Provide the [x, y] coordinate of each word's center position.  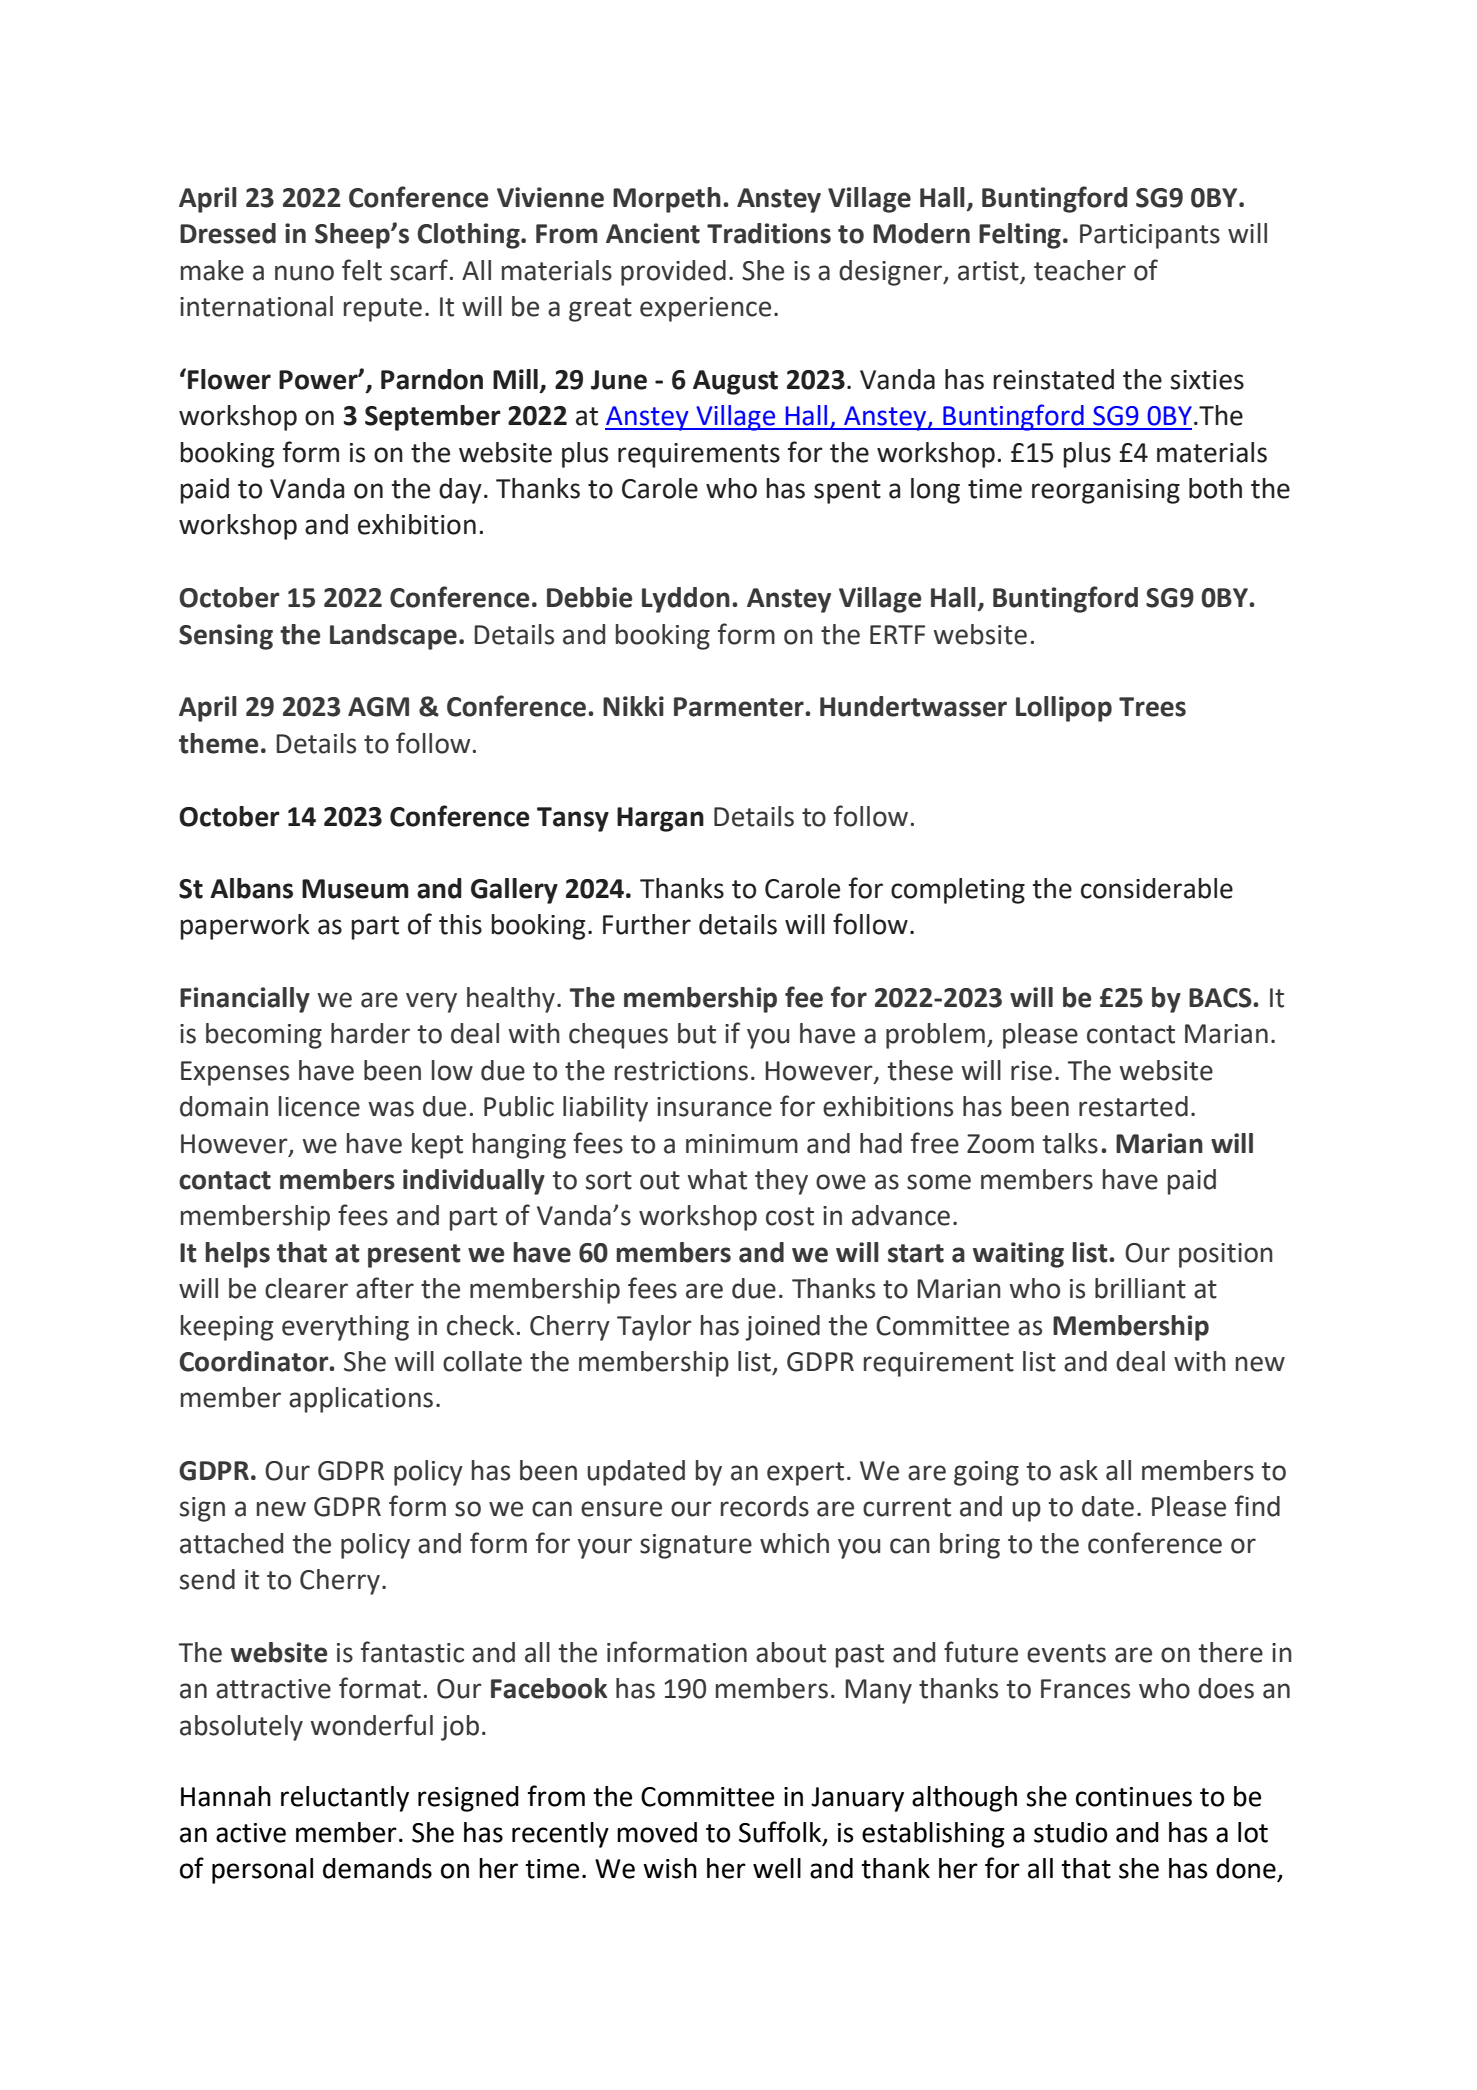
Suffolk [781, 1833]
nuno [304, 273]
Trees [1152, 707]
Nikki [633, 706]
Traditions [769, 233]
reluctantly [345, 1799]
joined [782, 1328]
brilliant [1140, 1288]
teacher [1080, 270]
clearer [306, 1288]
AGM [378, 707]
